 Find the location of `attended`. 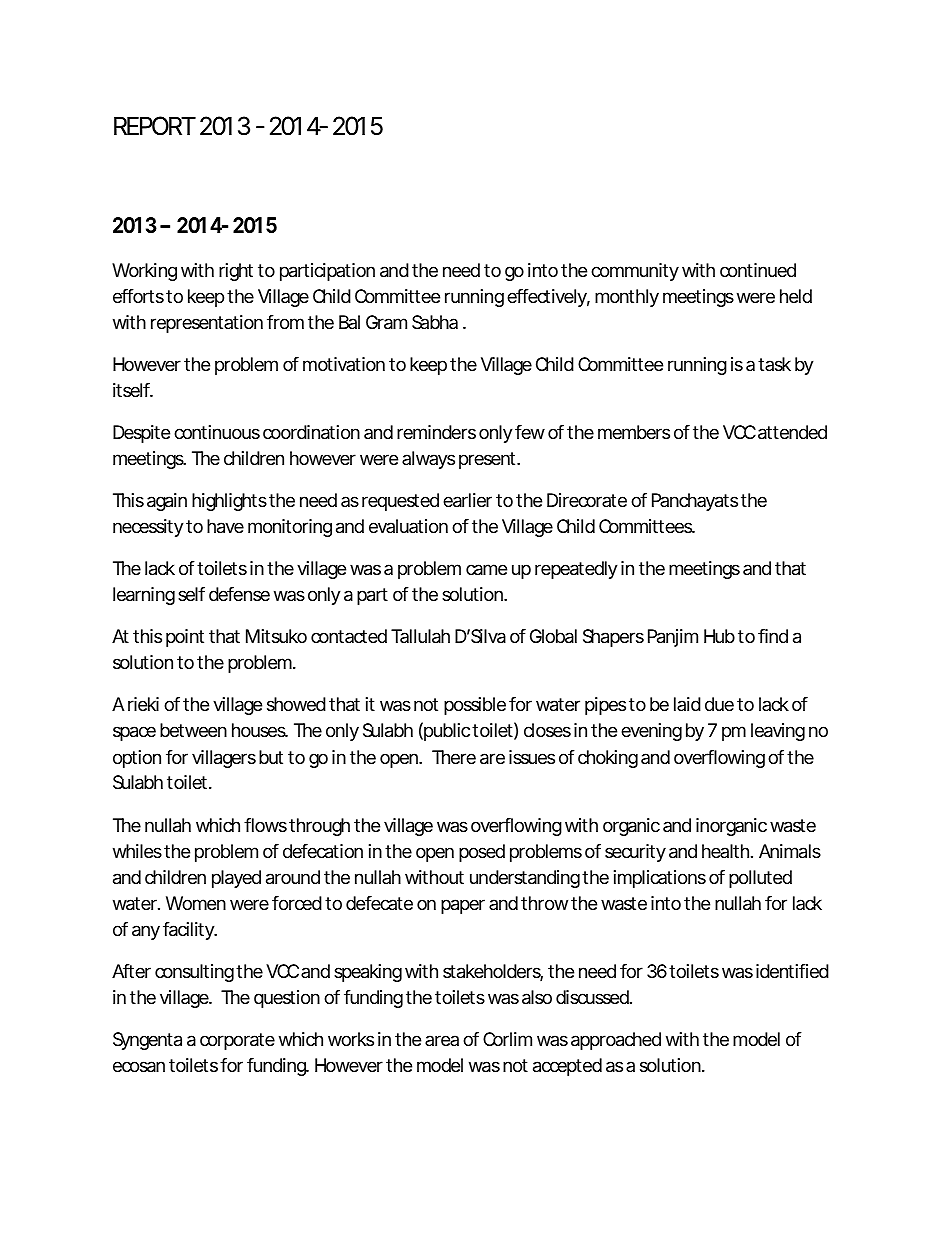

attended is located at coordinates (792, 432).
